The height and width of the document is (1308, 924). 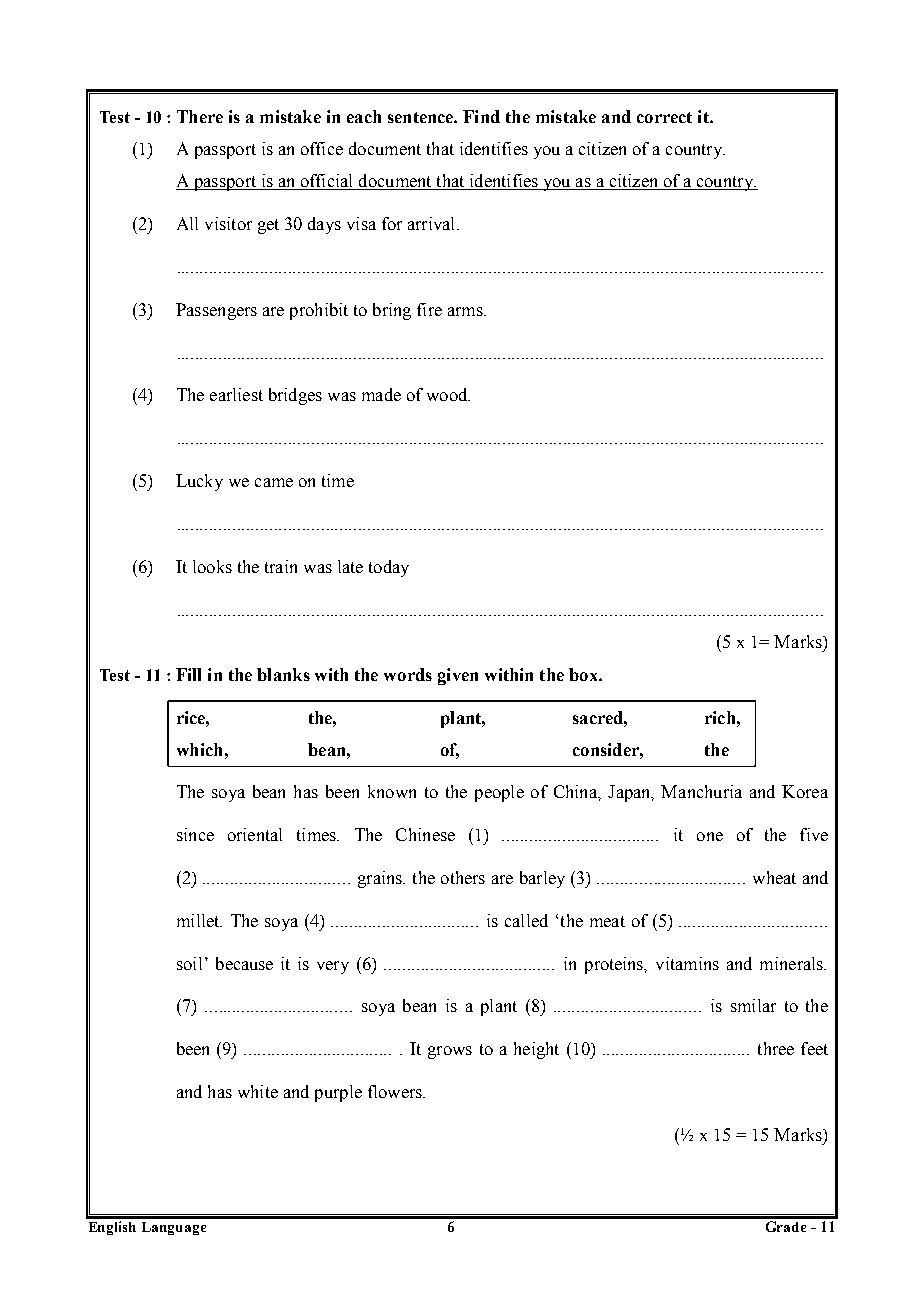 What do you see at coordinates (536, 1050) in the document?
I see `height` at bounding box center [536, 1050].
